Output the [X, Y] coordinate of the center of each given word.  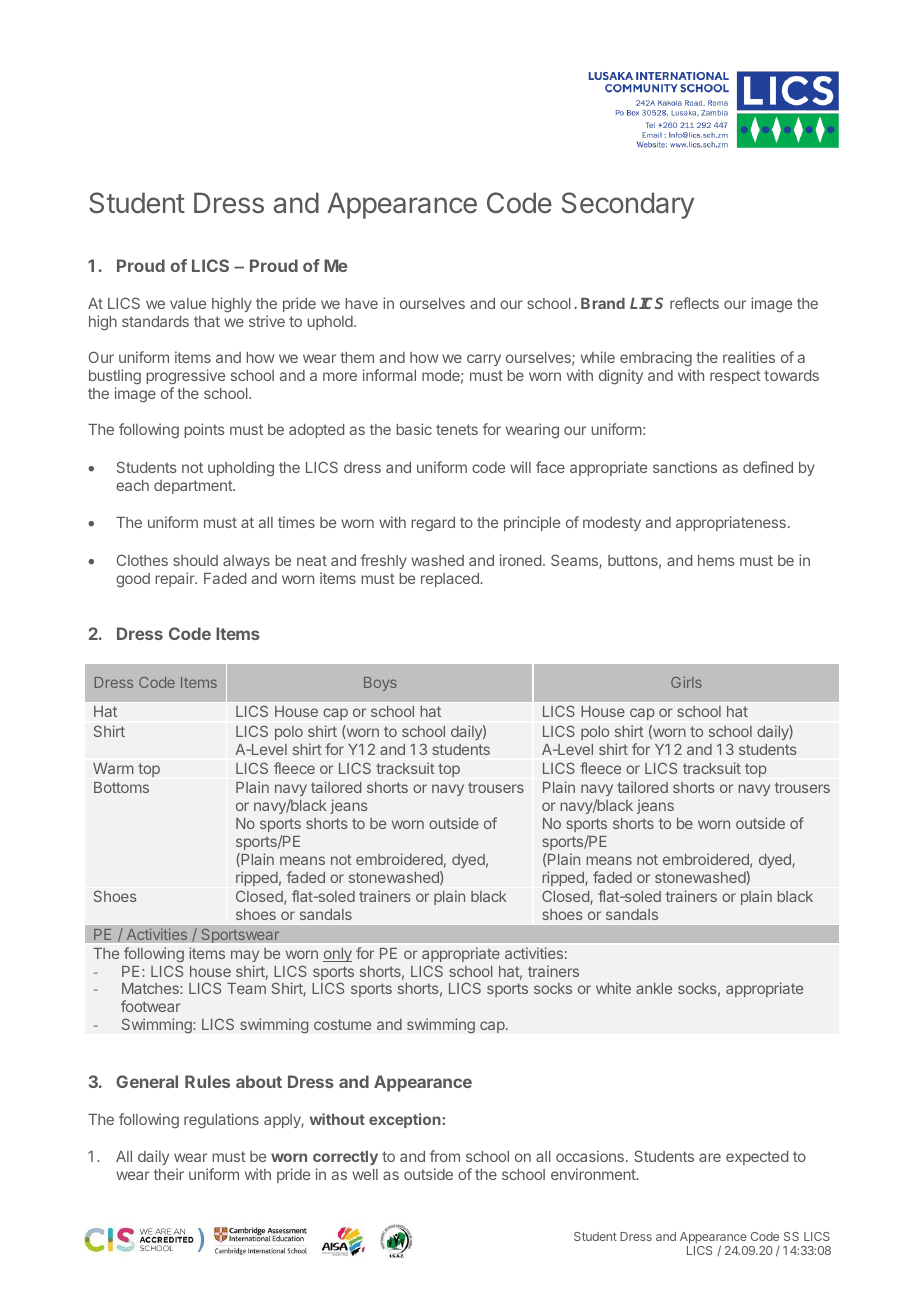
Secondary [628, 205]
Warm [113, 768]
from [445, 1156]
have [361, 303]
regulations [221, 1121]
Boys [380, 684]
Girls [686, 682]
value [188, 303]
